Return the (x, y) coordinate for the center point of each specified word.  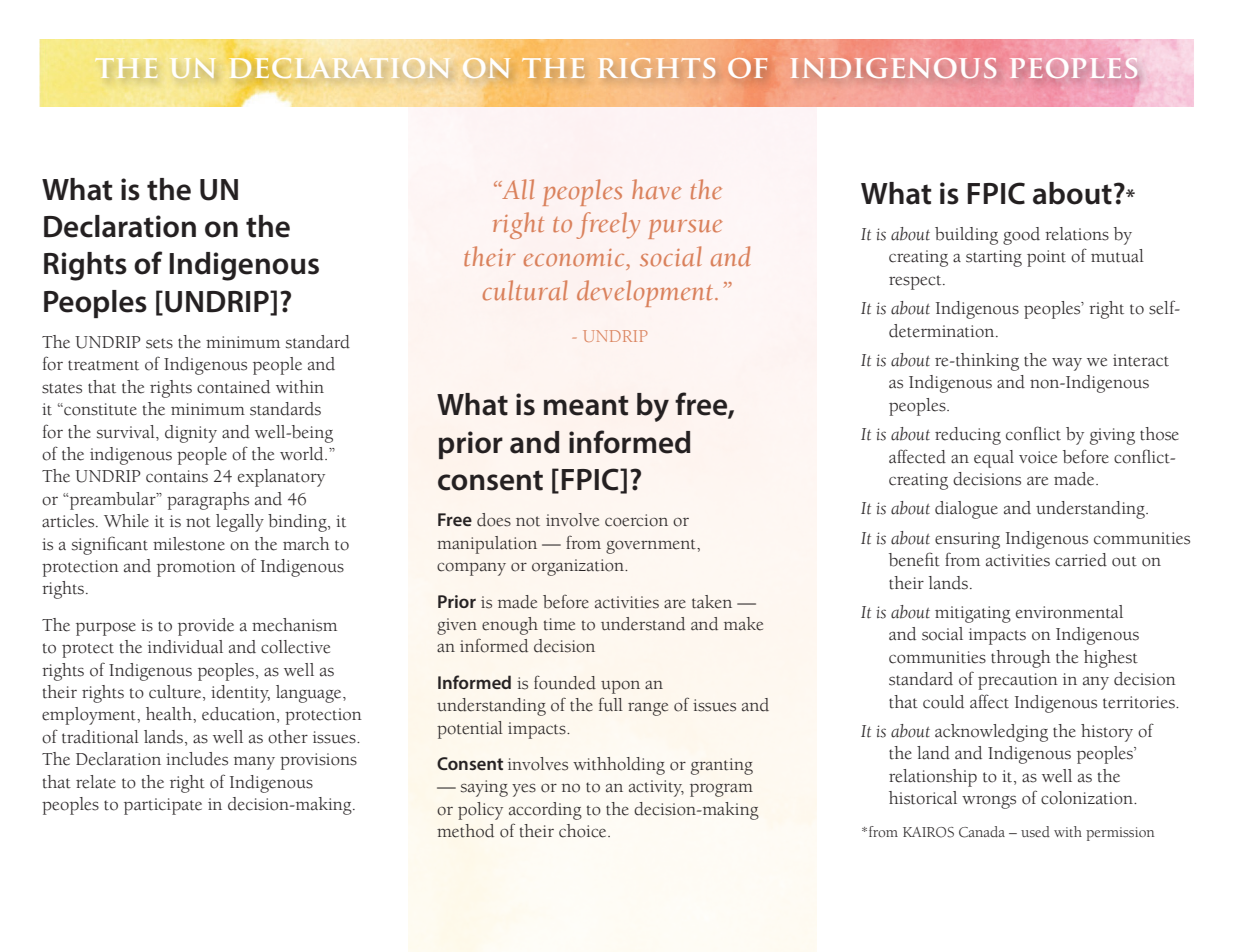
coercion (636, 520)
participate (163, 806)
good (1021, 236)
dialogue (966, 510)
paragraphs (208, 501)
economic (574, 258)
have (657, 189)
